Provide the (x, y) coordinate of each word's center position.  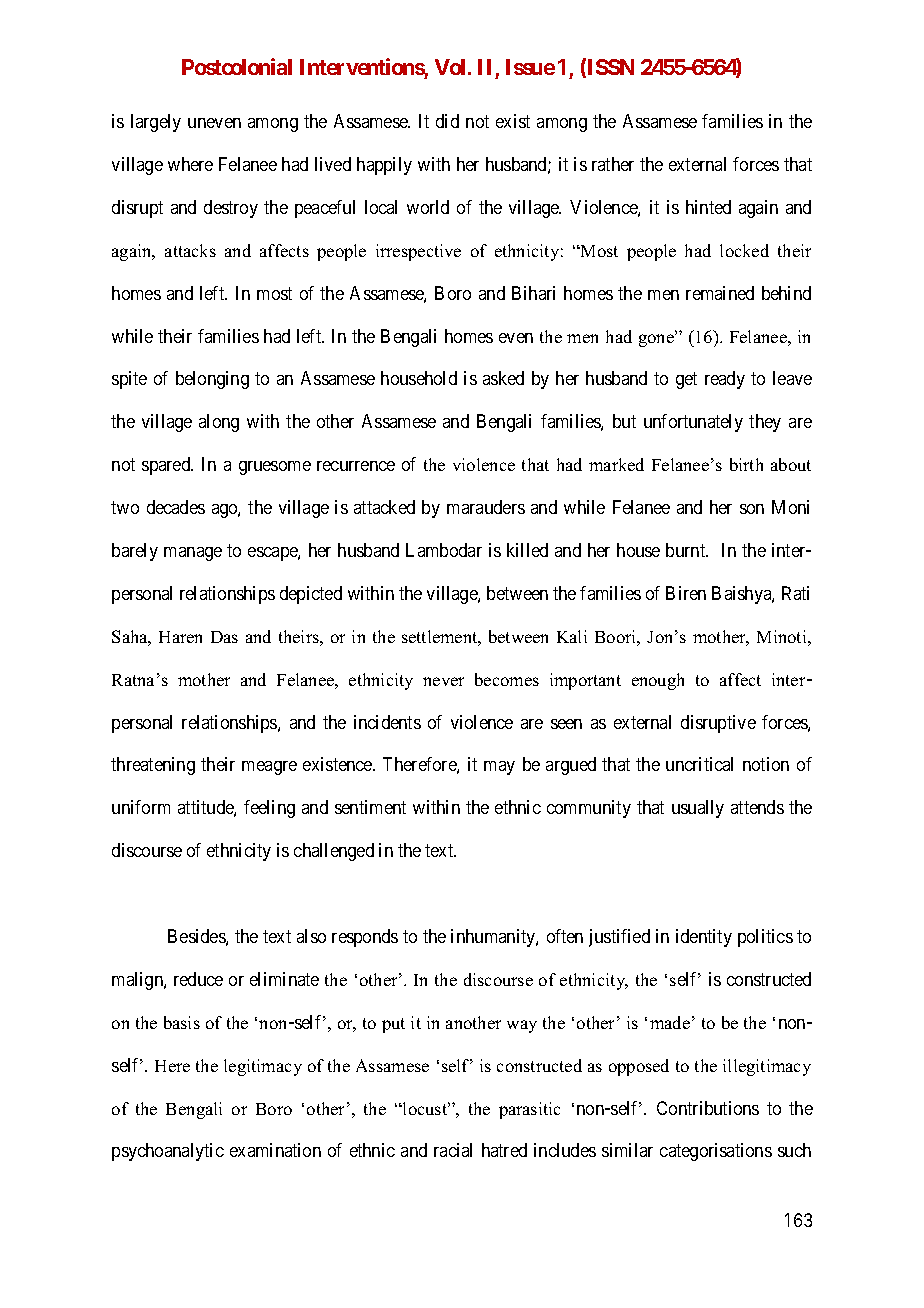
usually (698, 809)
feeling (269, 809)
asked (503, 378)
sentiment (370, 807)
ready (725, 380)
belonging (212, 380)
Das (224, 637)
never (443, 681)
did (447, 121)
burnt (687, 550)
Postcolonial (237, 66)
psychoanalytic (168, 1152)
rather (613, 164)
